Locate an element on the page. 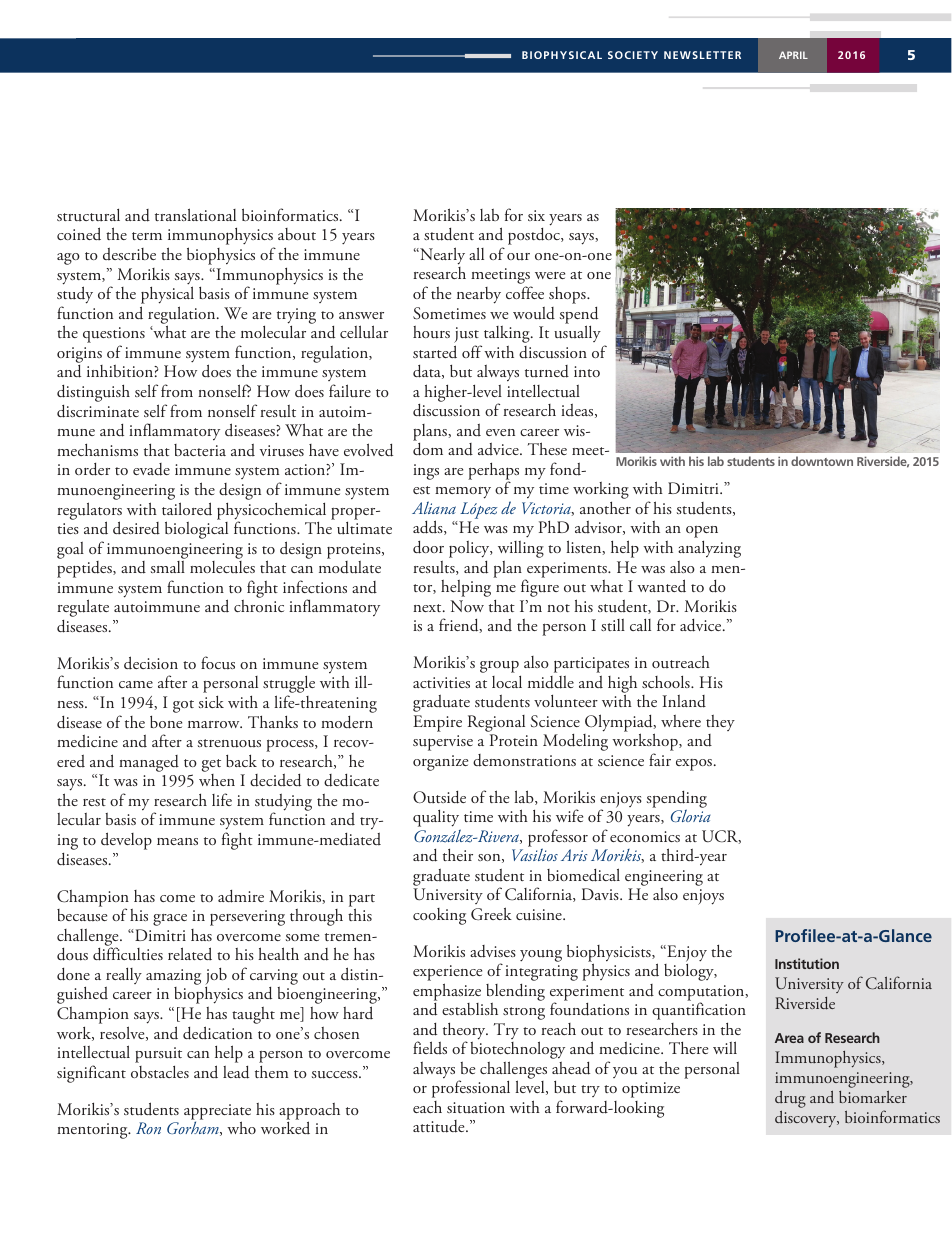 This document has height=1239, width=952. downtown is located at coordinates (822, 461).
